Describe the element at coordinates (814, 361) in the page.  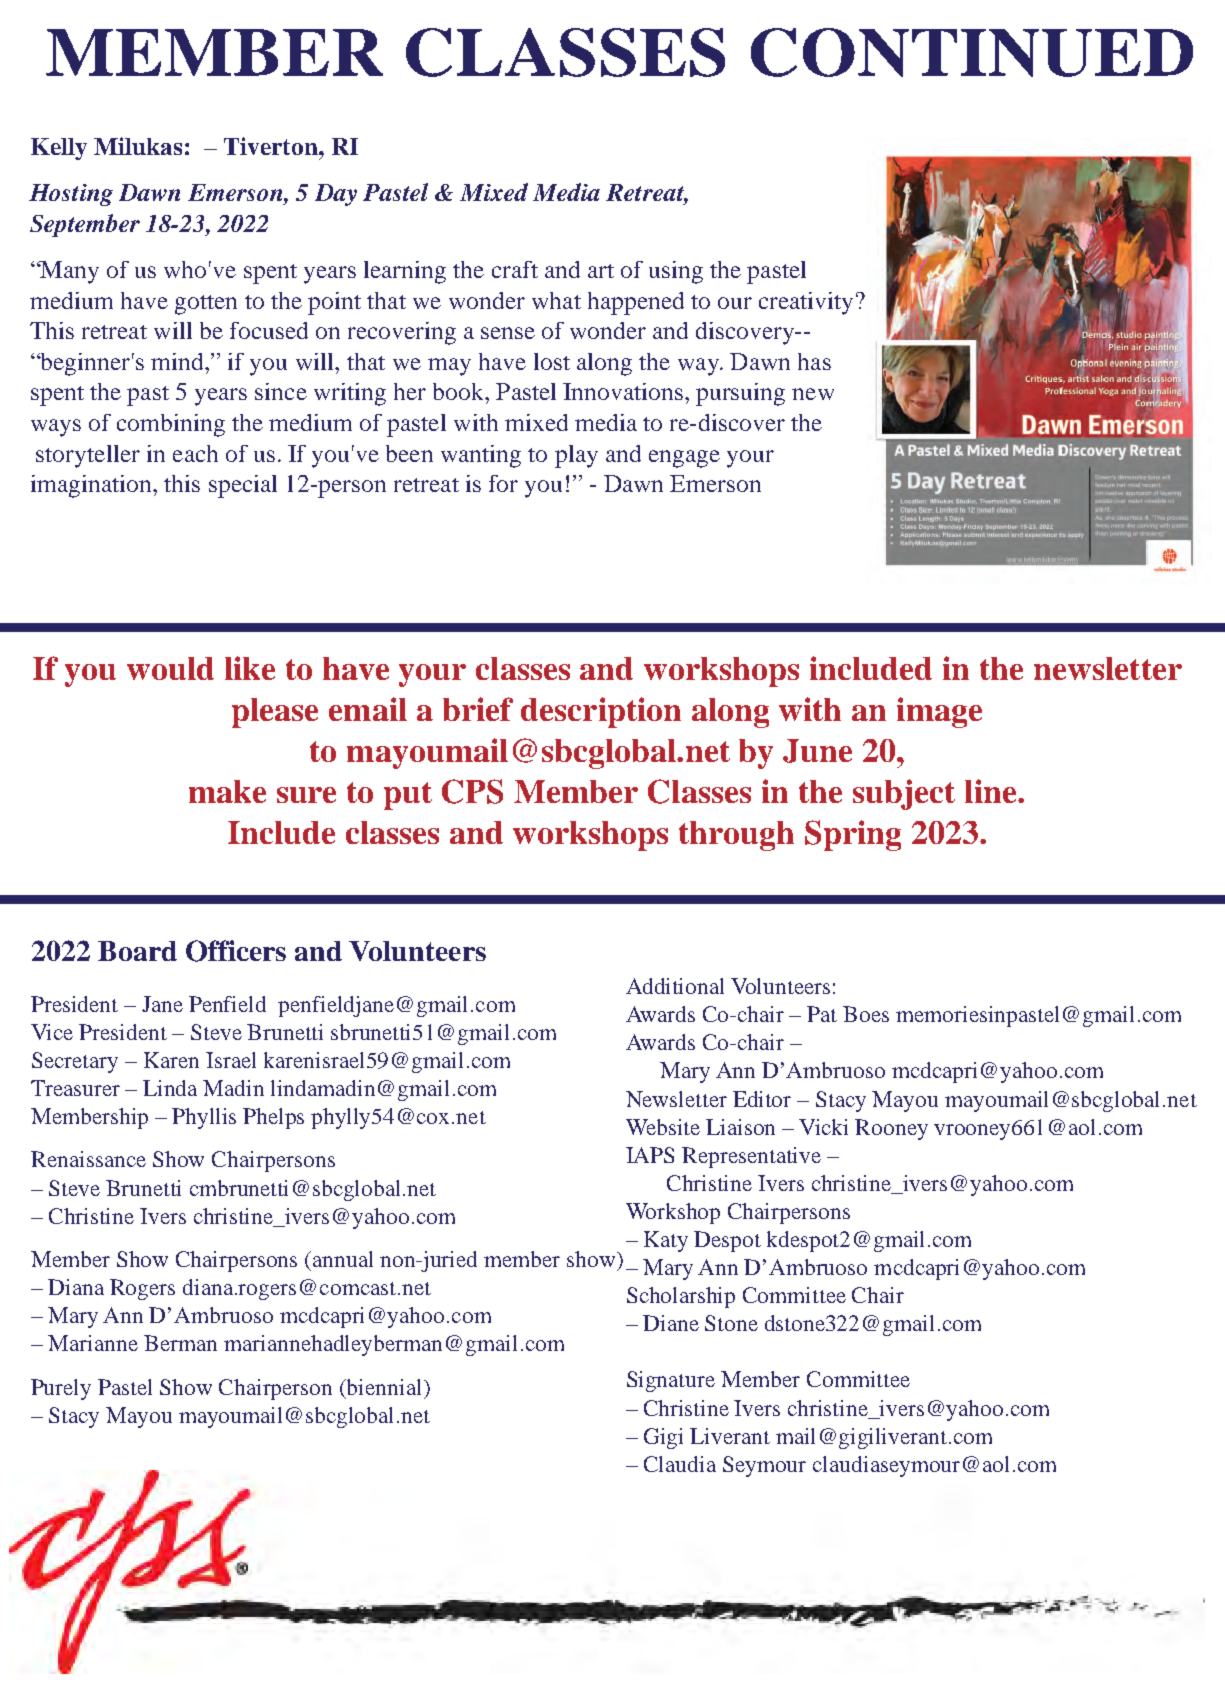
I see `has` at that location.
